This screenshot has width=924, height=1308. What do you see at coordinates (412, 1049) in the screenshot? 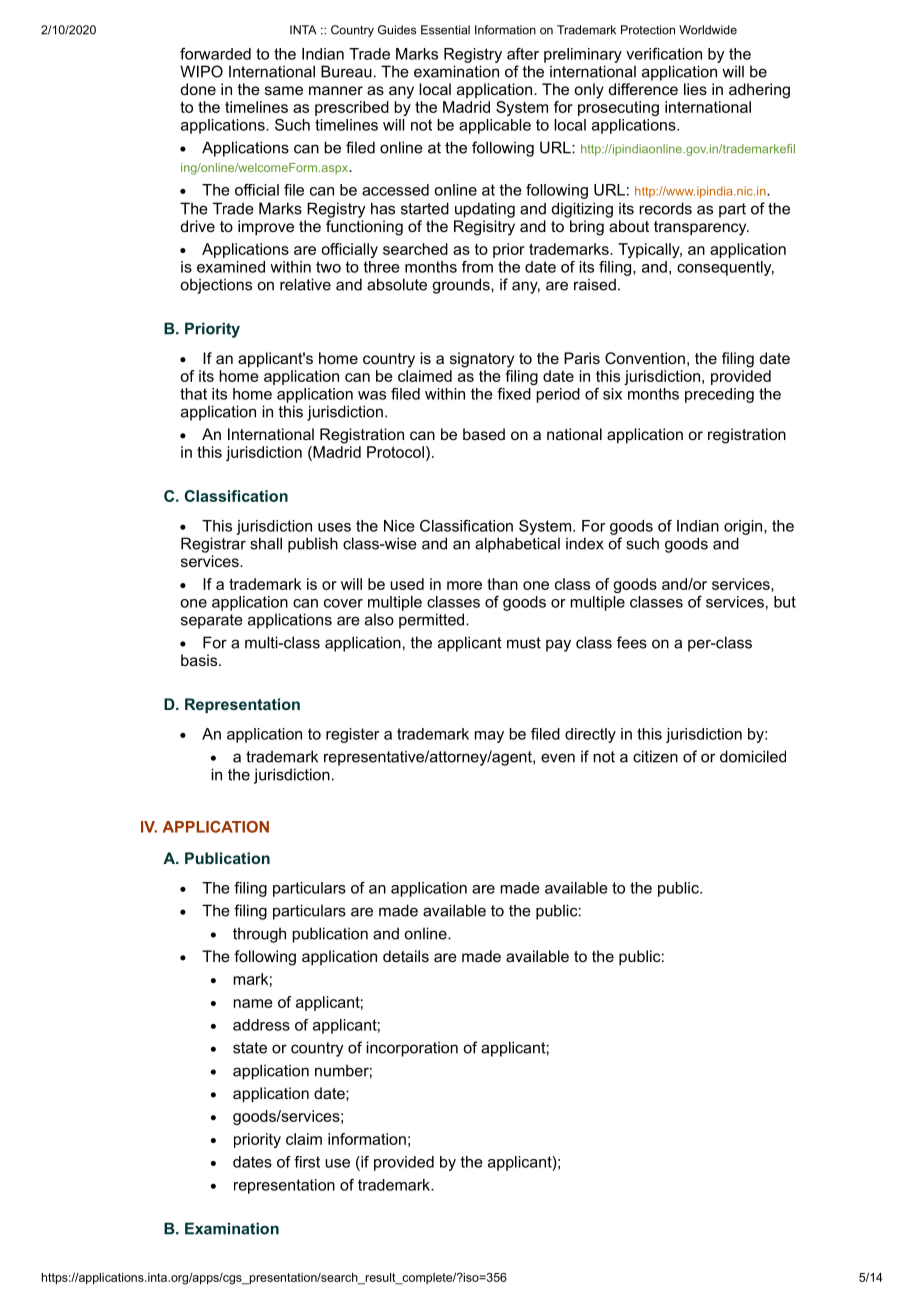
I see `incorporation` at bounding box center [412, 1049].
